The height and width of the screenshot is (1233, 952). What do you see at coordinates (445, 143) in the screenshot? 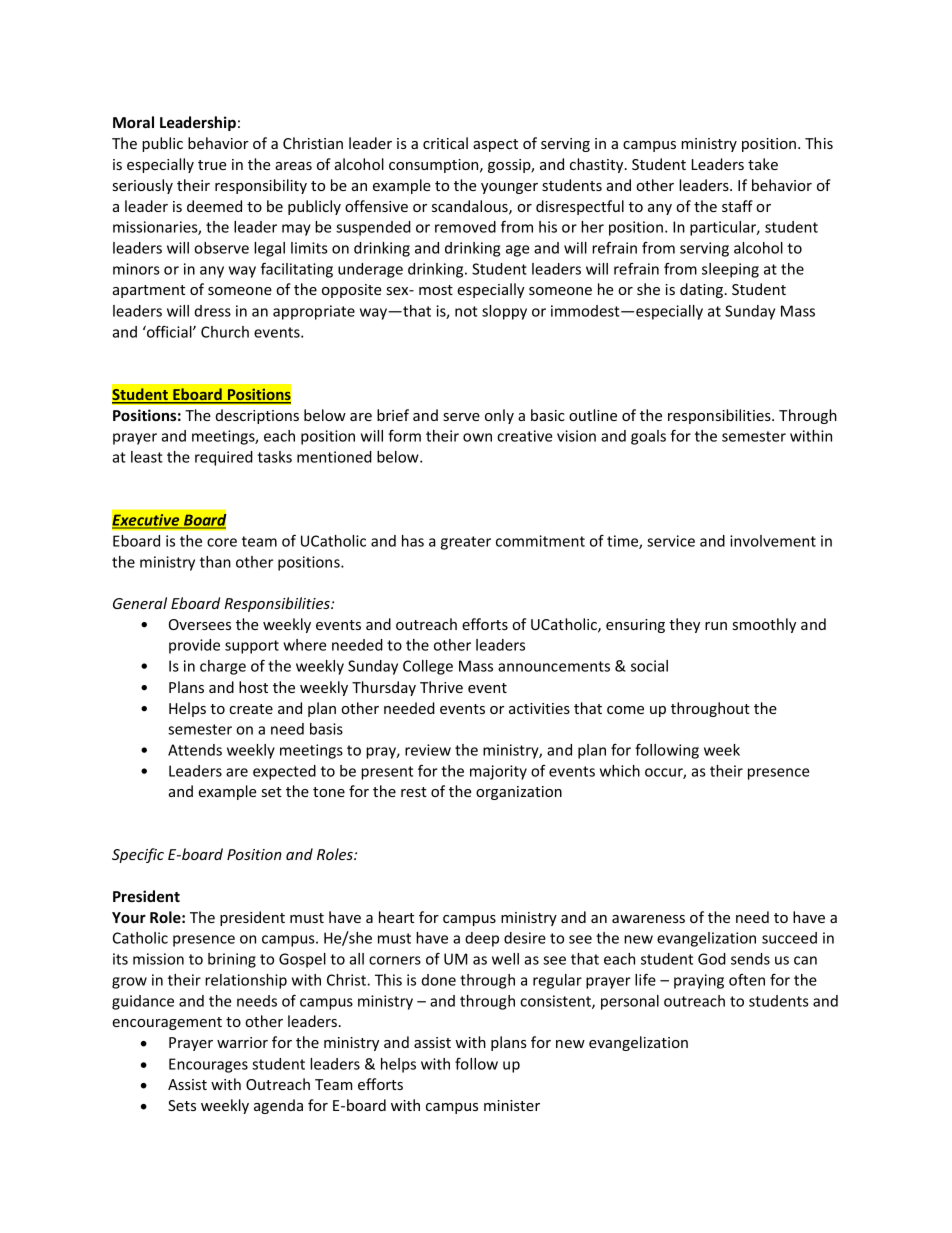
I see `critical` at bounding box center [445, 143].
